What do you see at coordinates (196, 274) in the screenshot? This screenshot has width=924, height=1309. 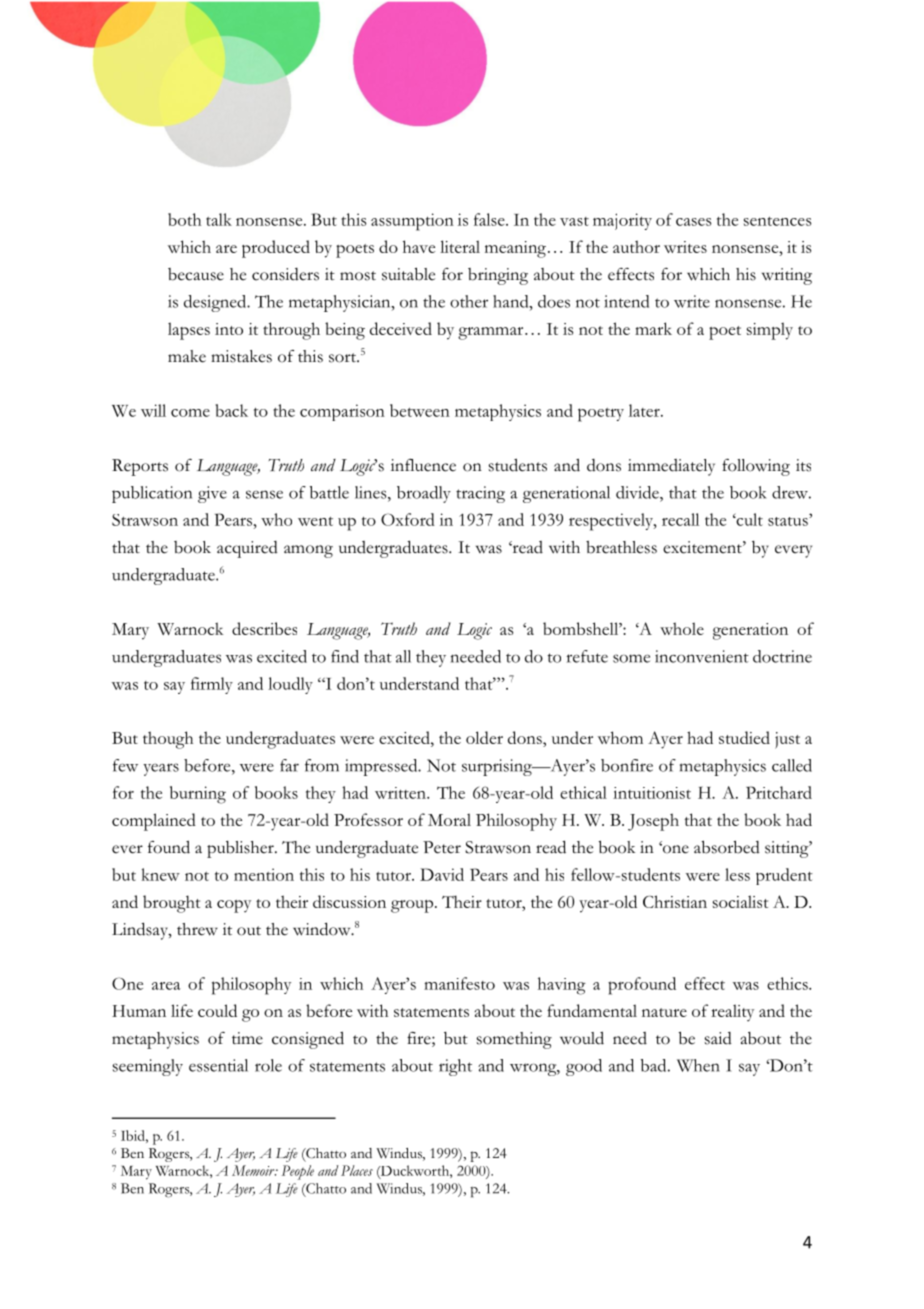 I see `because` at bounding box center [196, 274].
